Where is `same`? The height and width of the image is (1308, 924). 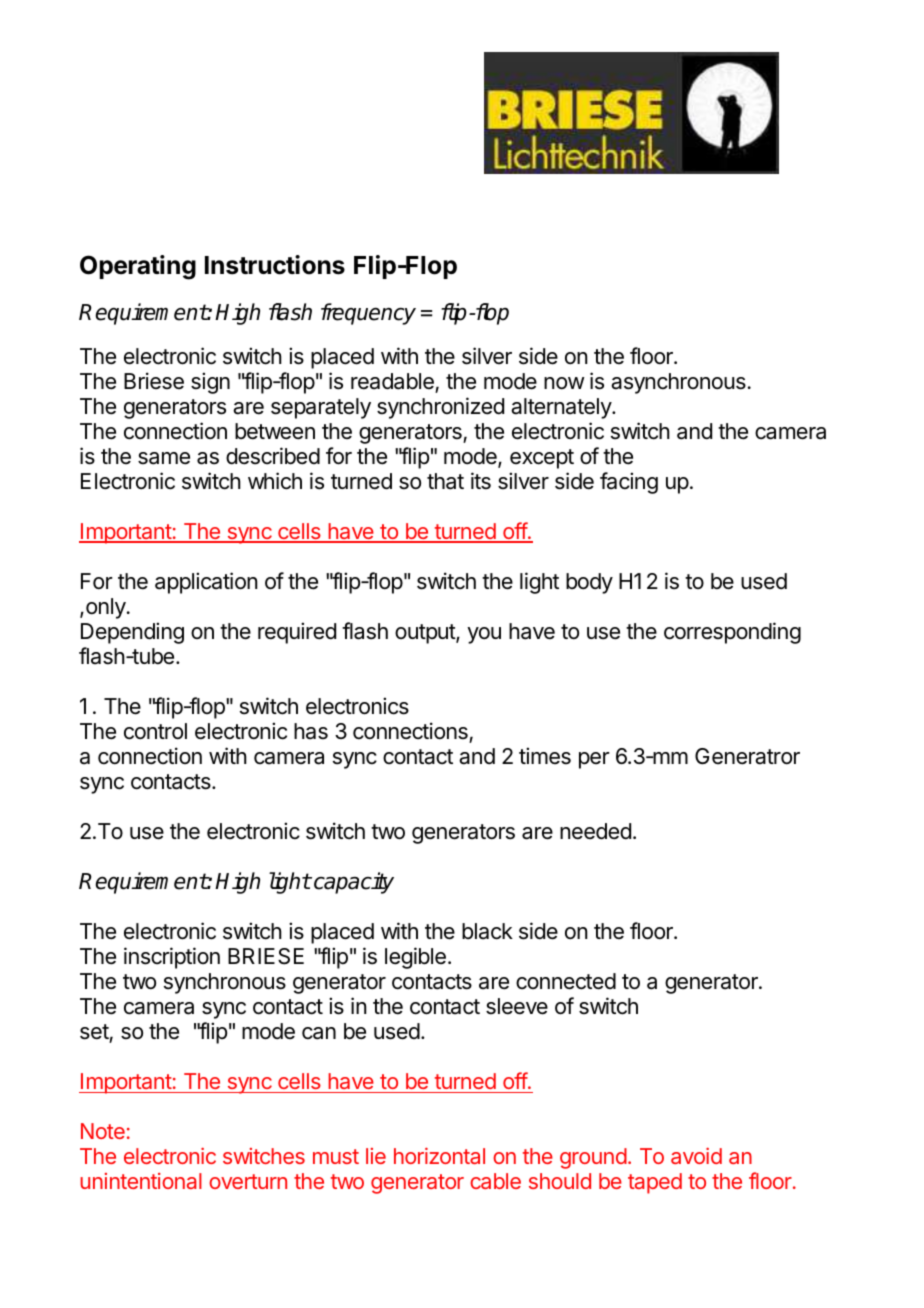 same is located at coordinates (164, 458).
